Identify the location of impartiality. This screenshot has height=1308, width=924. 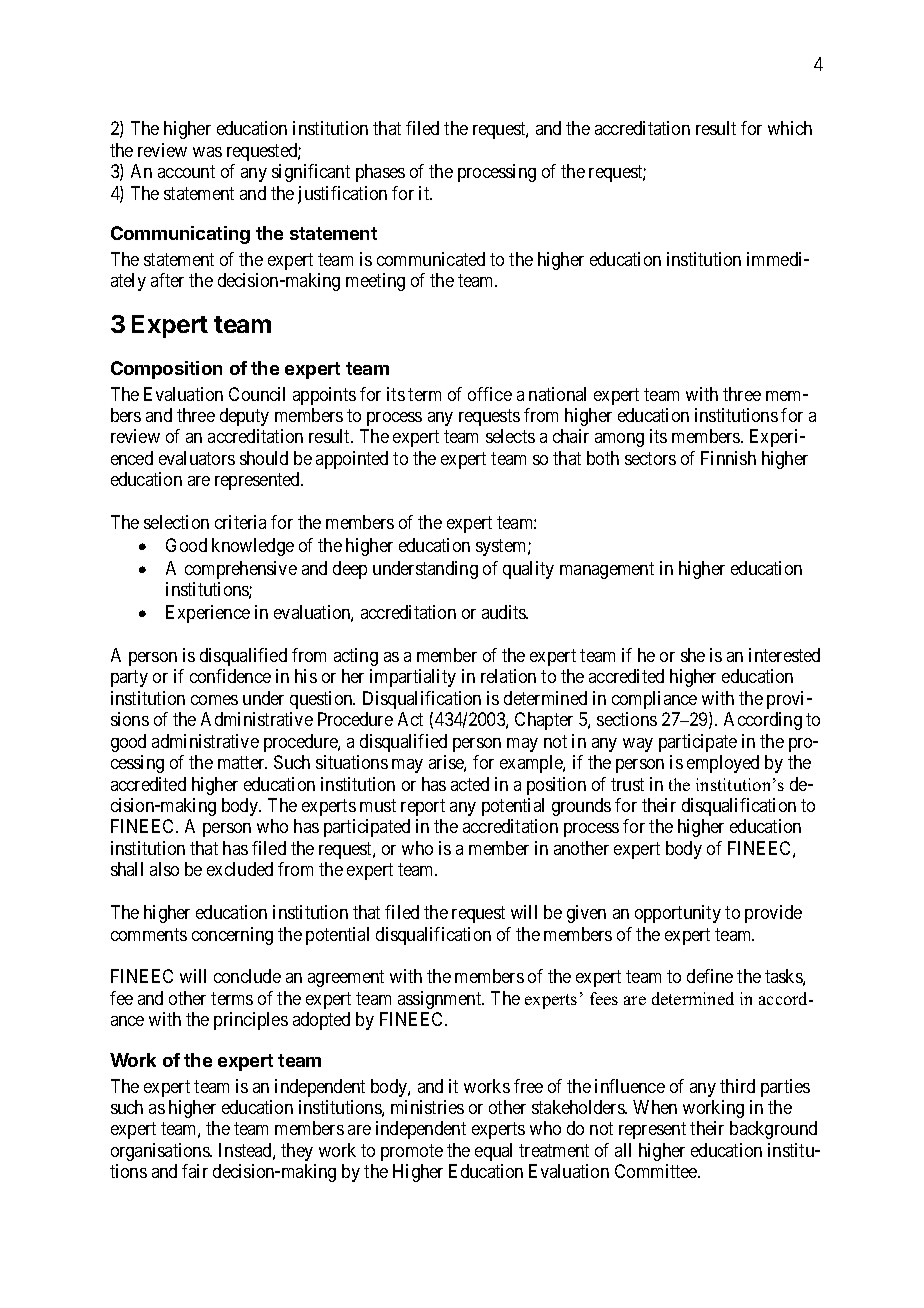
(413, 678).
